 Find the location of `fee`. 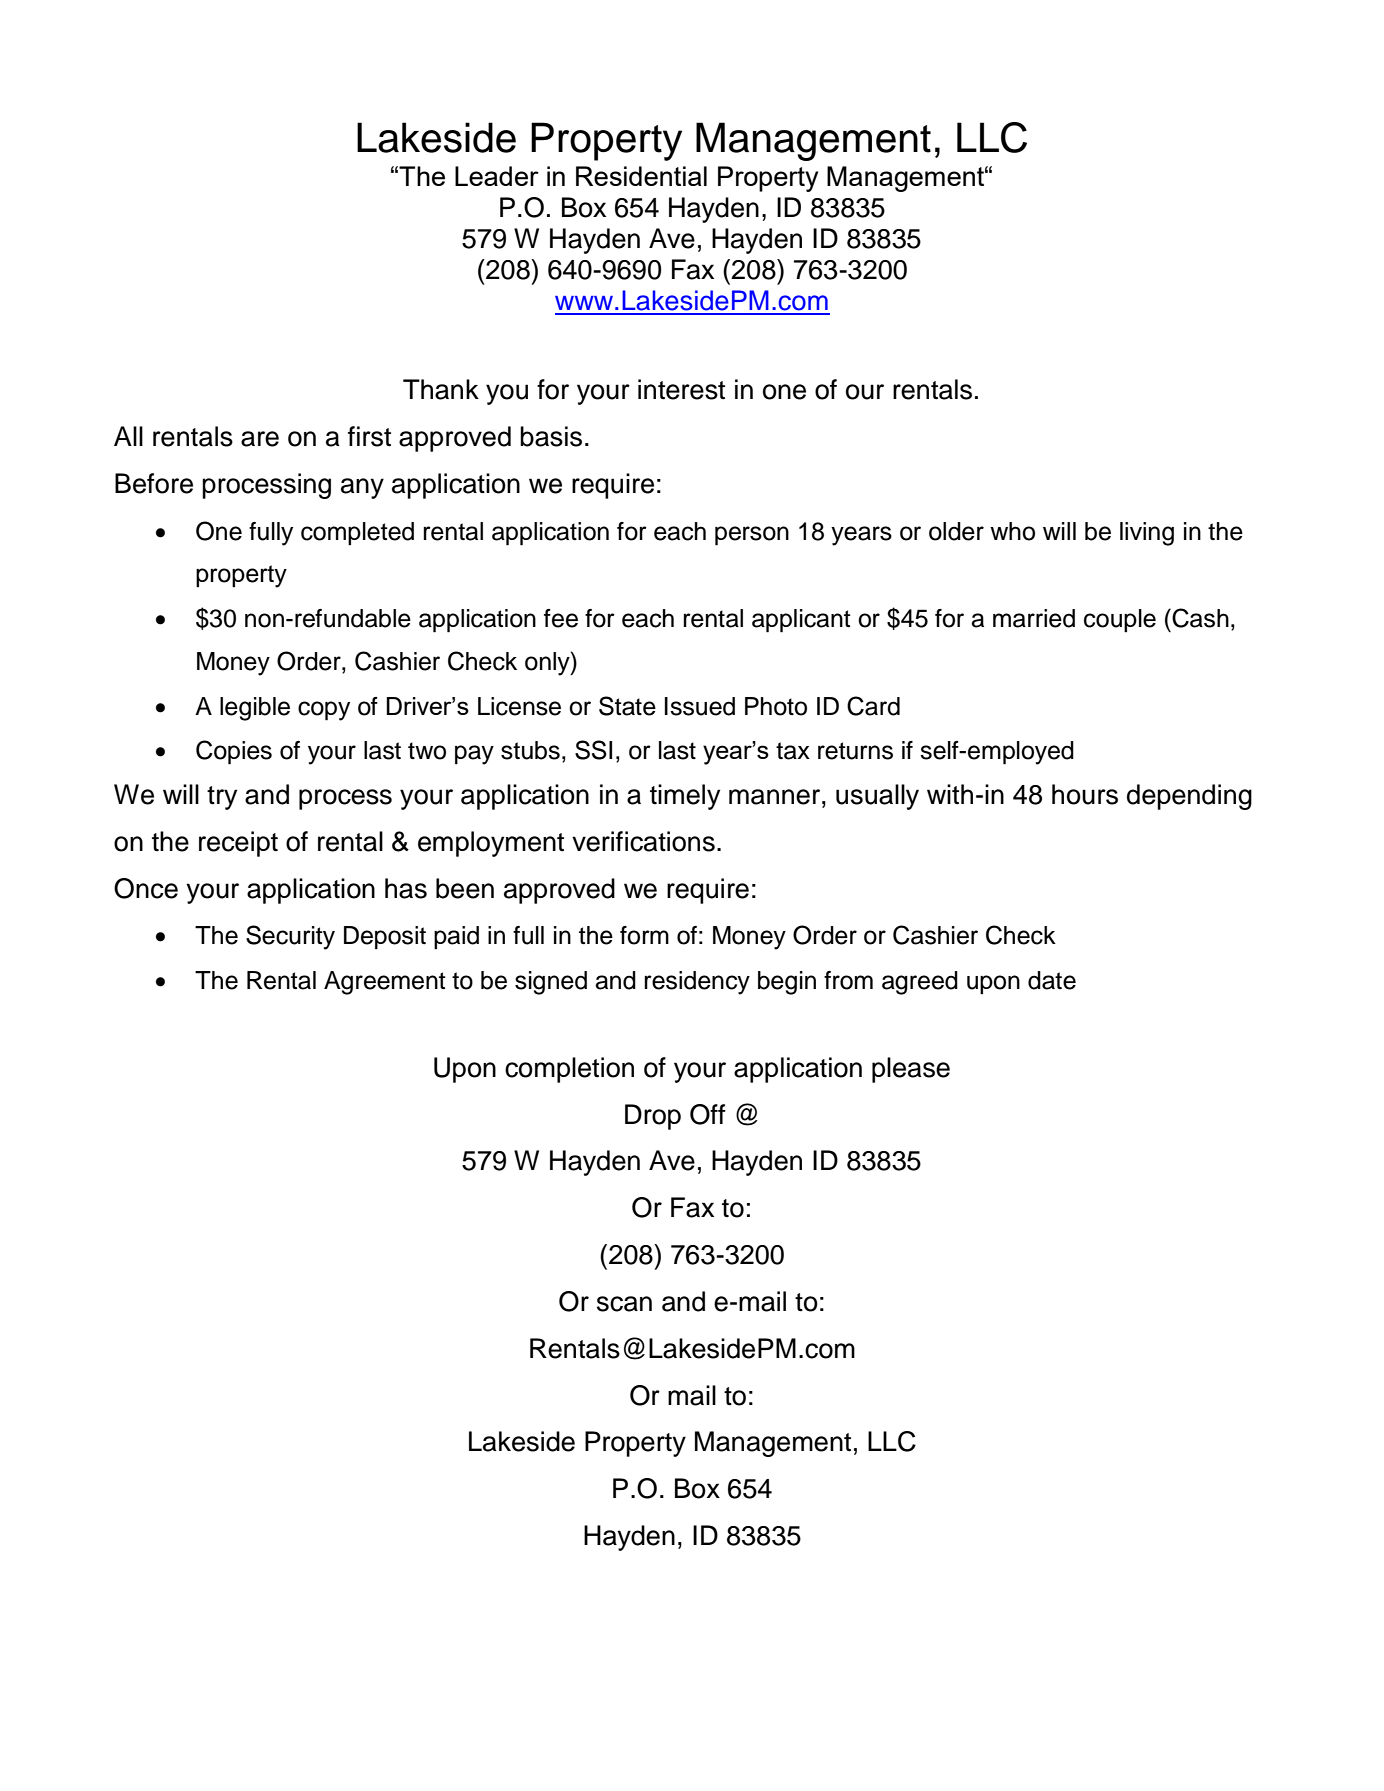

fee is located at coordinates (561, 618).
